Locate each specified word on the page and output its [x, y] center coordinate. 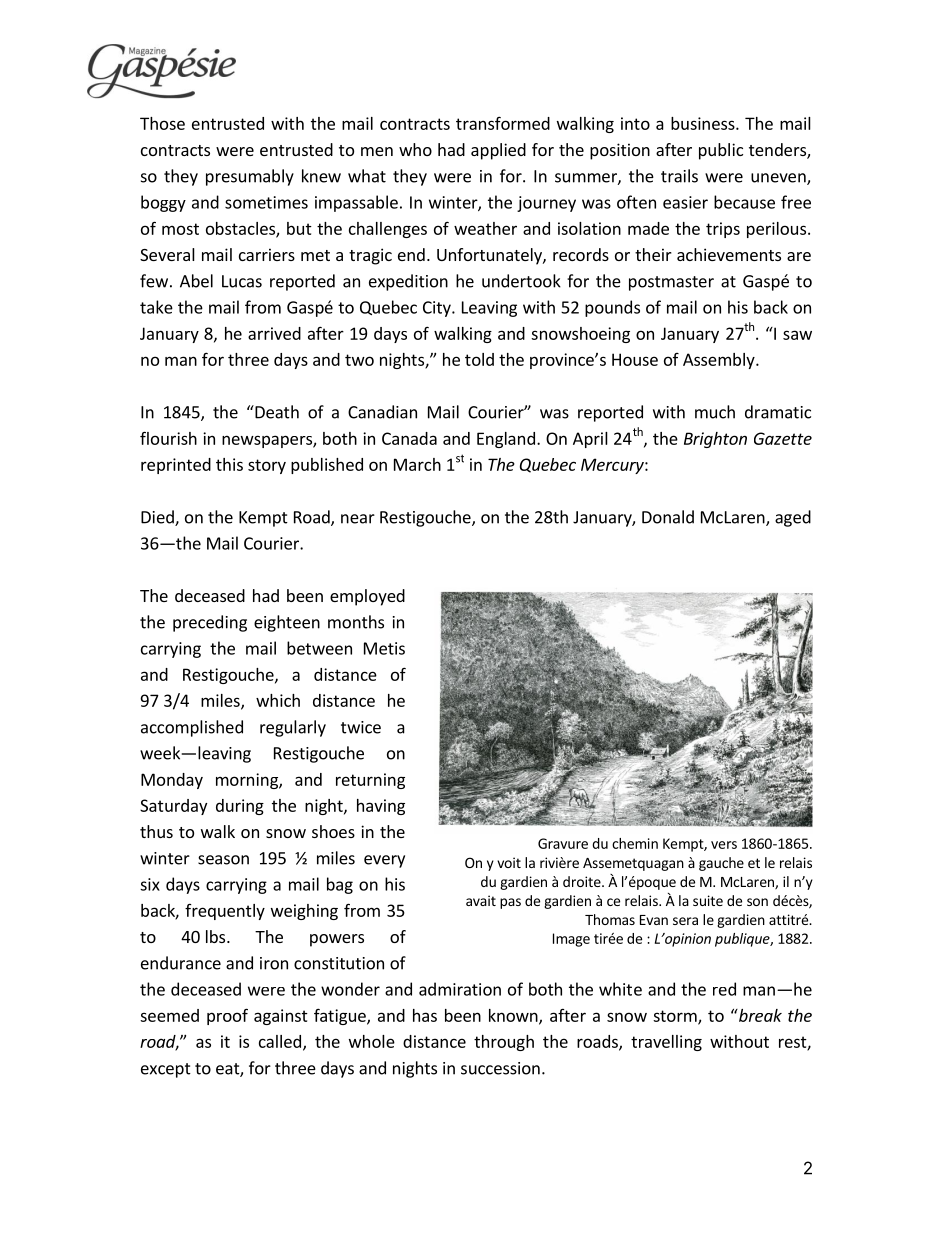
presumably [250, 177]
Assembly [720, 361]
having [381, 807]
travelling [666, 1043]
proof [227, 1016]
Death [276, 412]
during [240, 807]
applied [498, 151]
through [504, 1043]
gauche [721, 864]
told [479, 359]
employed [367, 597]
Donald [668, 517]
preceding [210, 623]
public [721, 151]
